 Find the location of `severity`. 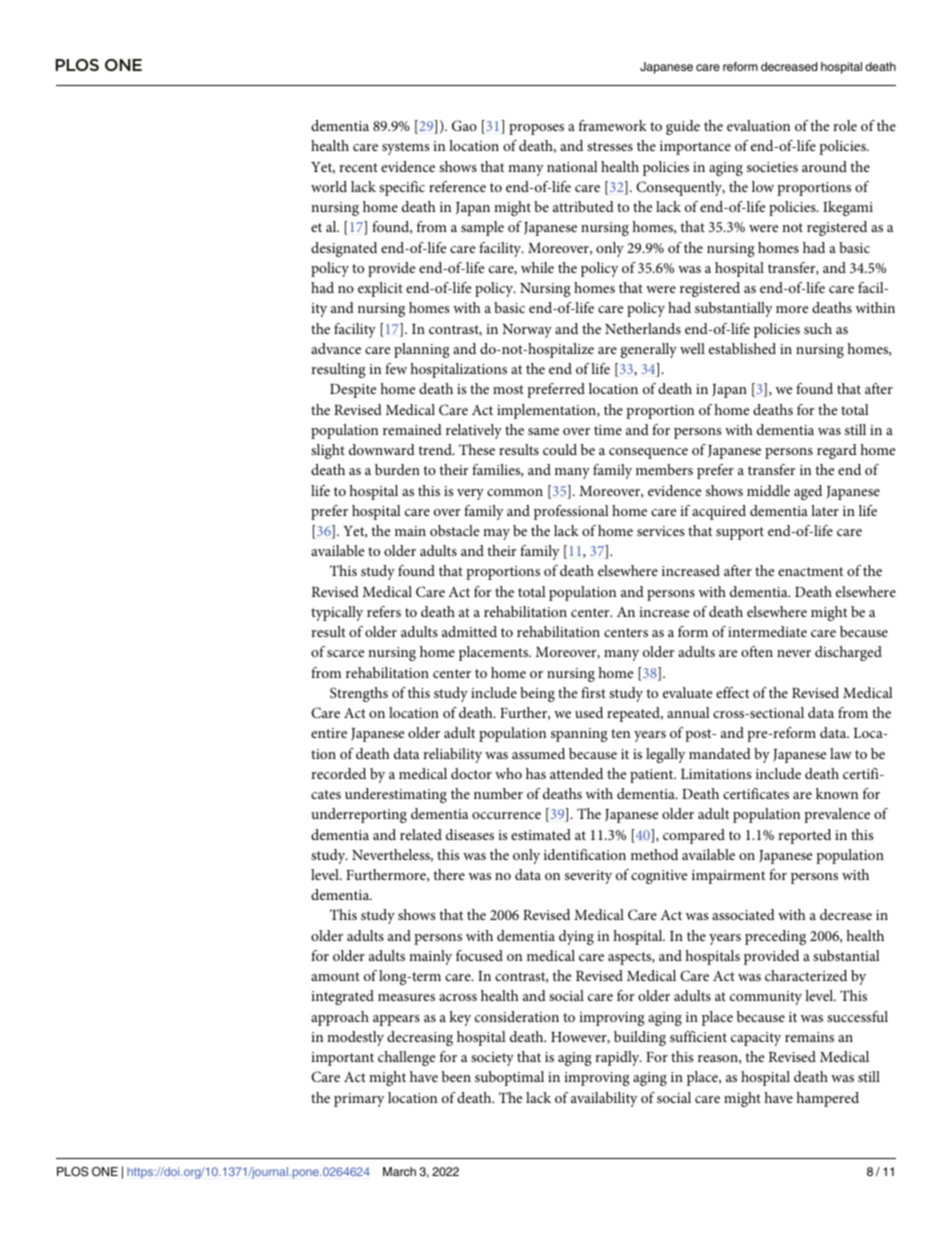

severity is located at coordinates (588, 877).
